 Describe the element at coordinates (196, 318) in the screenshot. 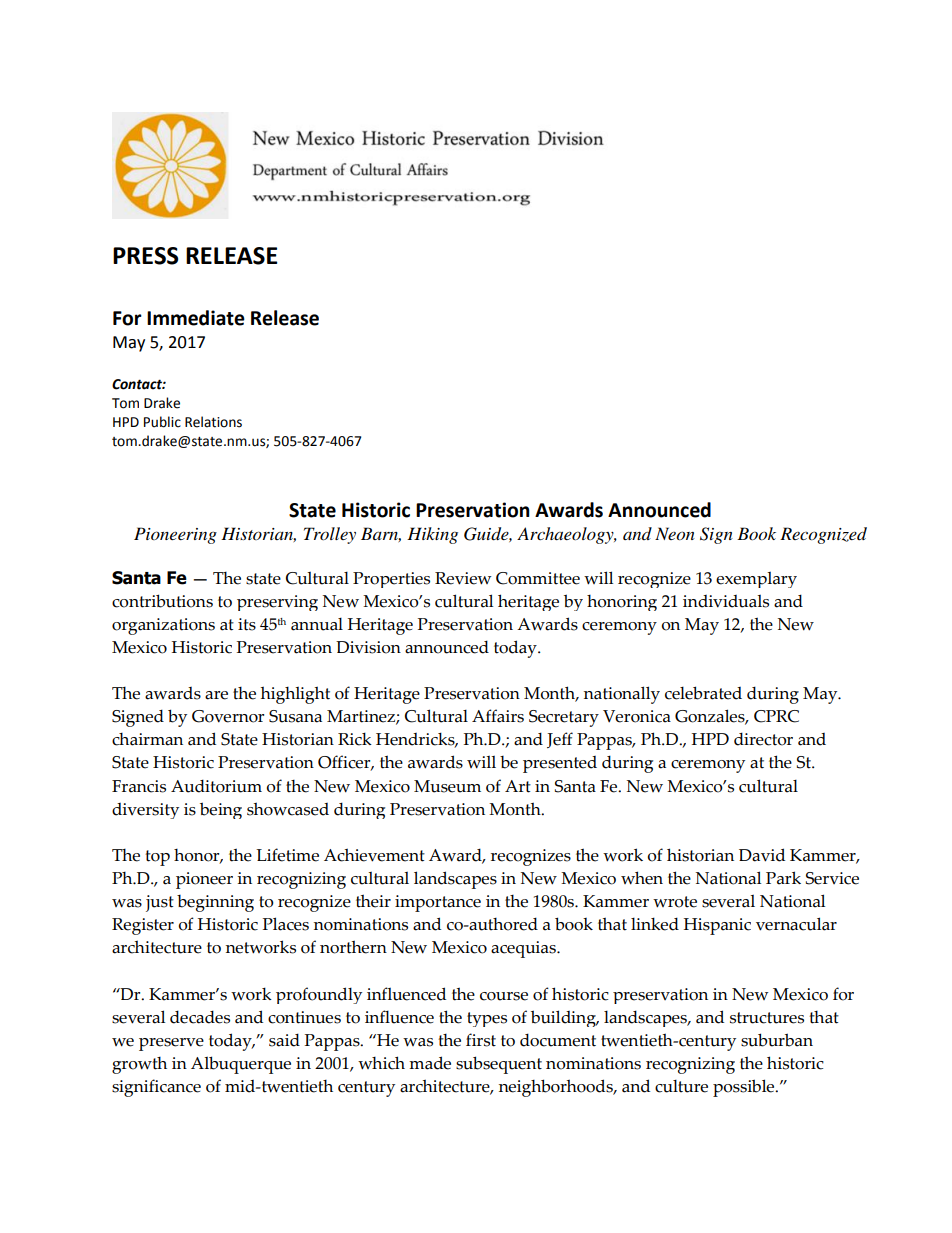

I see `Immediate` at that location.
